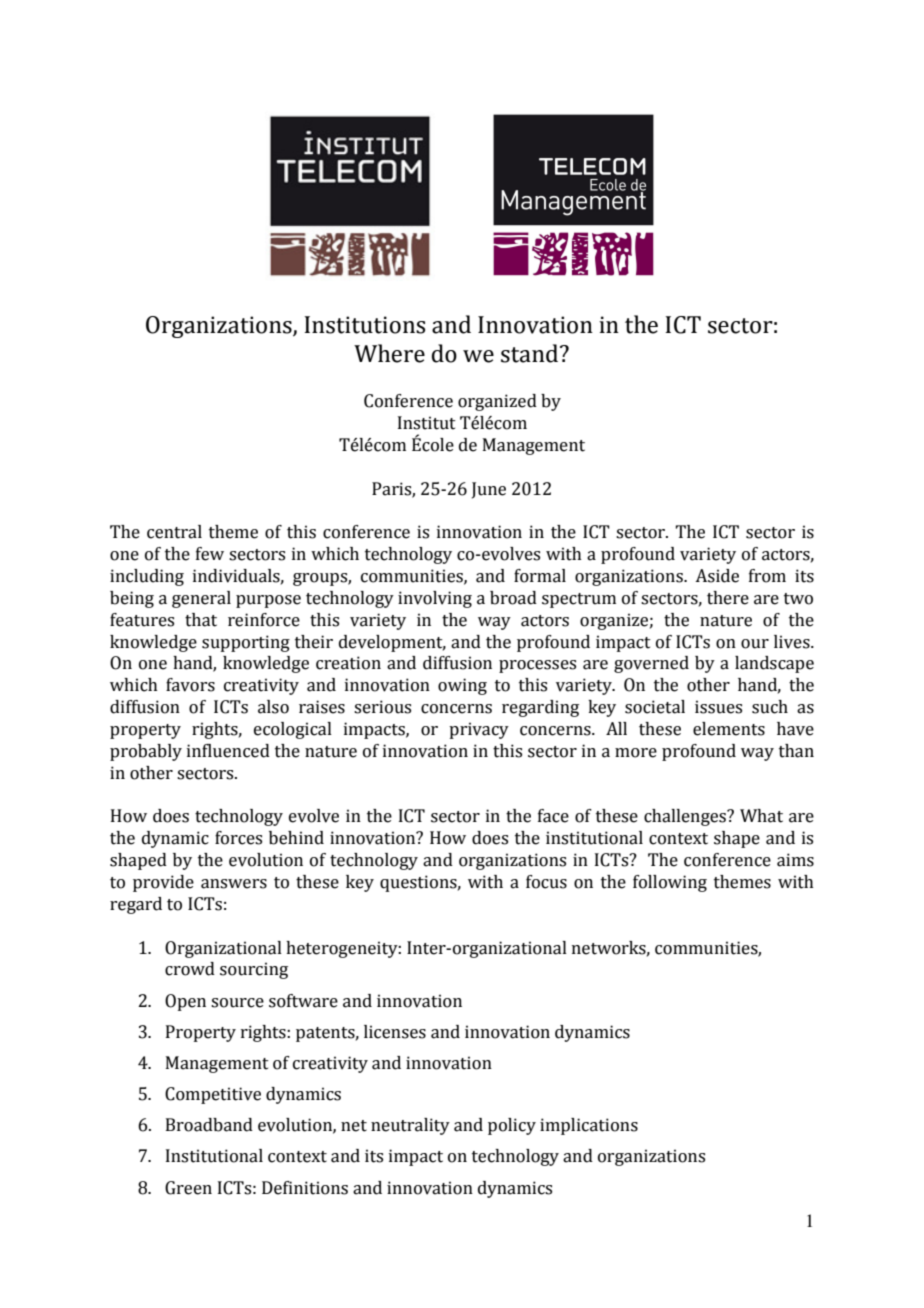  I want to click on stand, so click(531, 353).
